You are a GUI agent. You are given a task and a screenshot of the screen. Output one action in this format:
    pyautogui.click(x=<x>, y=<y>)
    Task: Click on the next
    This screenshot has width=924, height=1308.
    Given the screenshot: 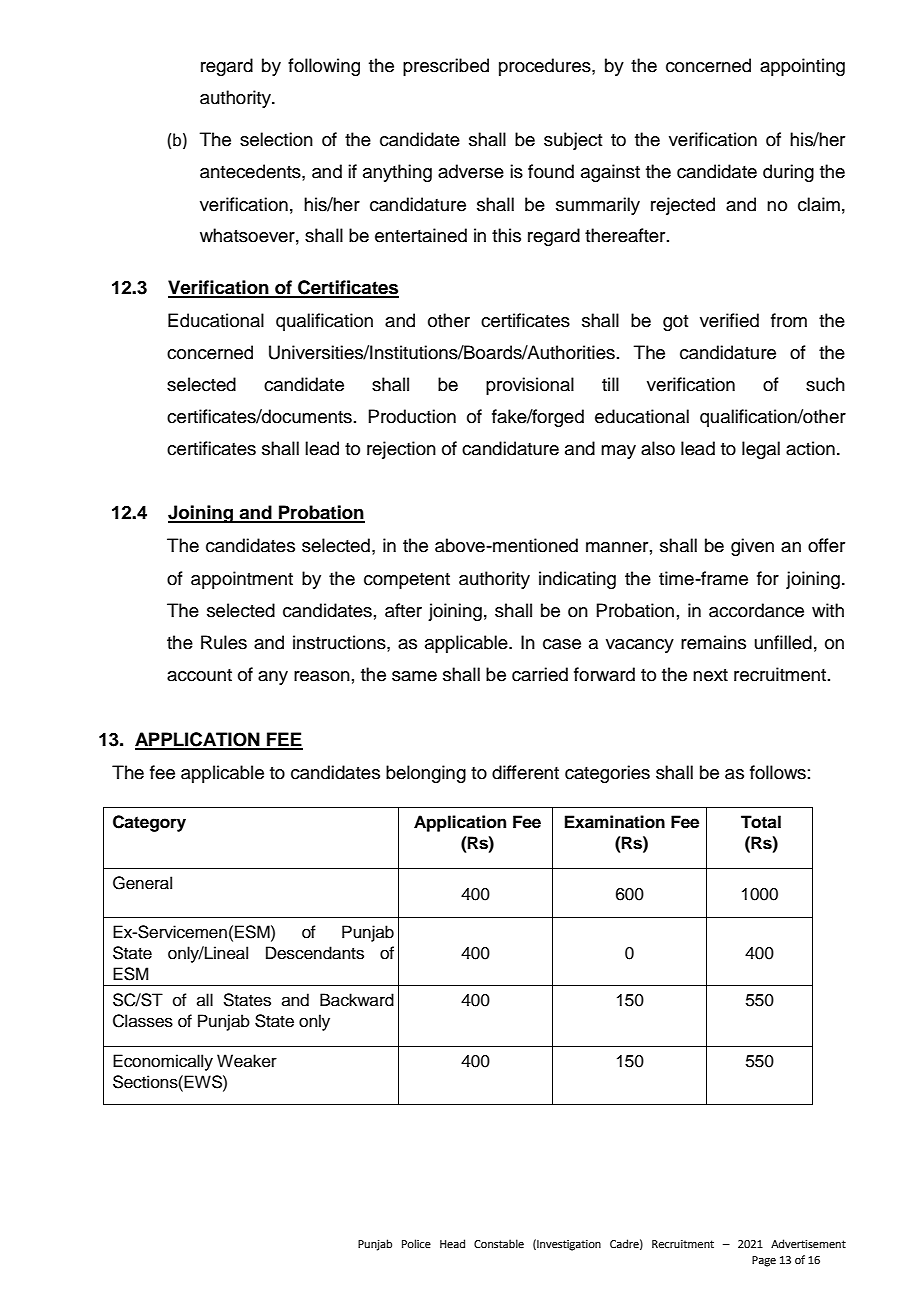 What is the action you would take?
    pyautogui.click(x=710, y=675)
